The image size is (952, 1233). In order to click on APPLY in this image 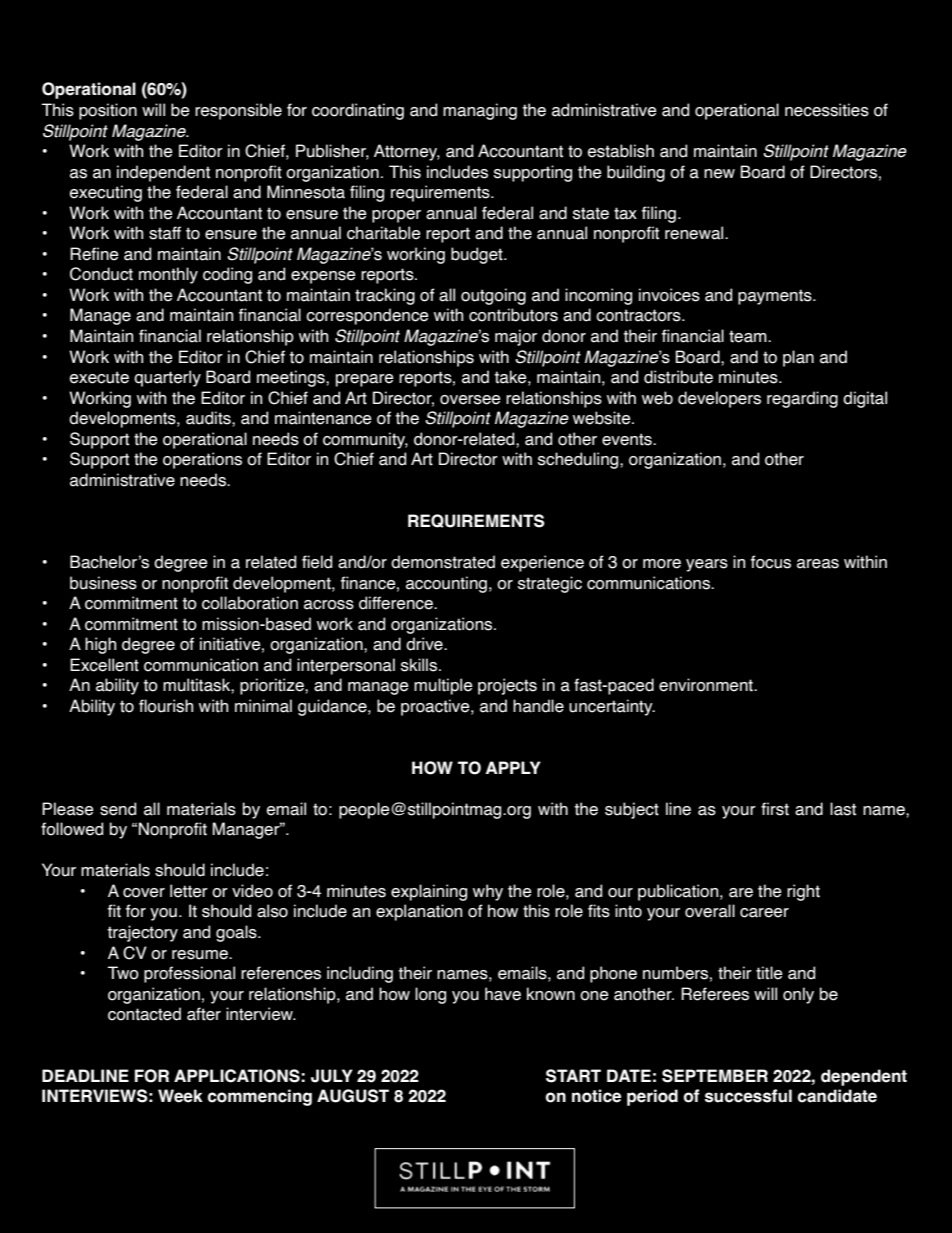, I will do `click(513, 767)`.
